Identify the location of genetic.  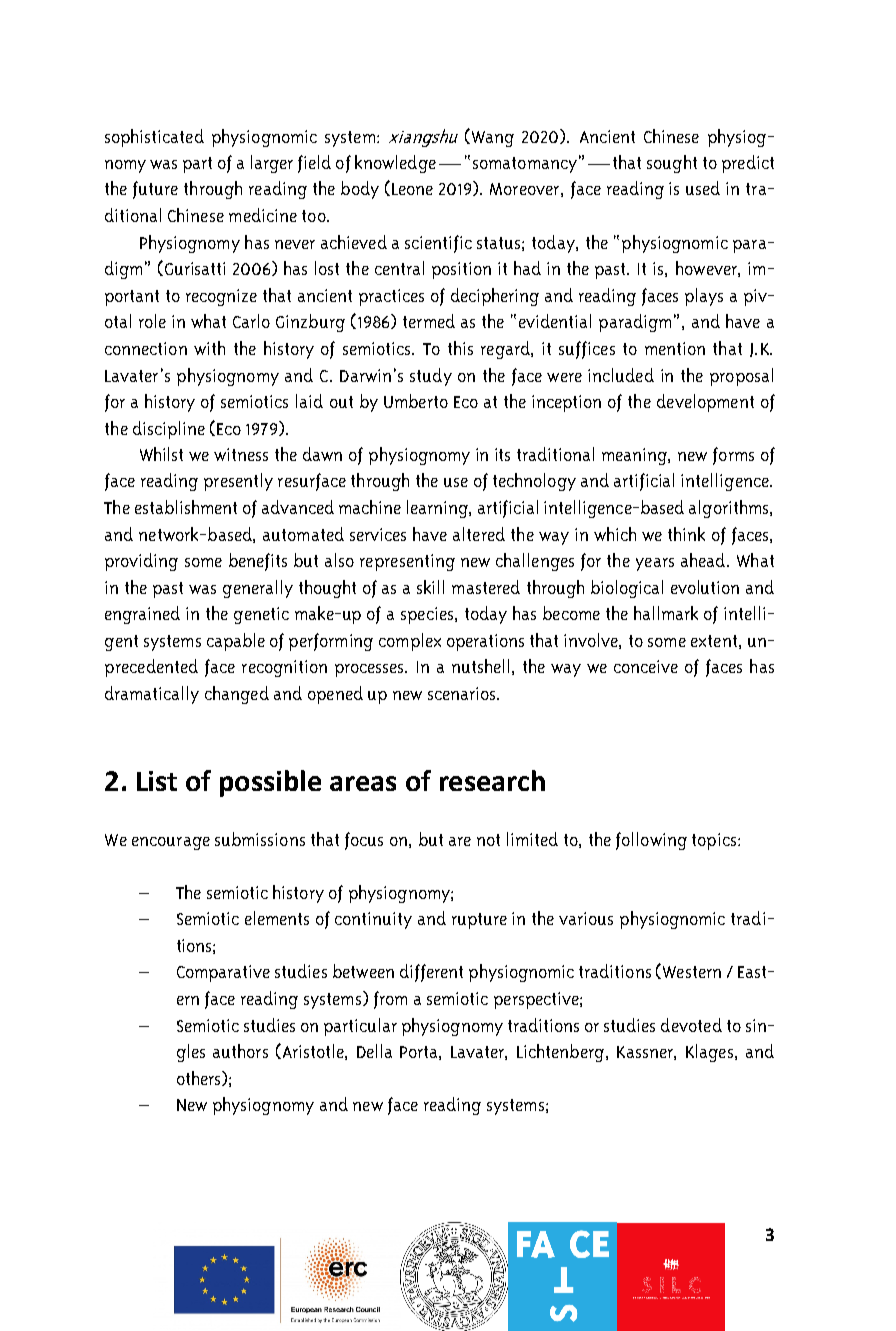
(261, 615).
